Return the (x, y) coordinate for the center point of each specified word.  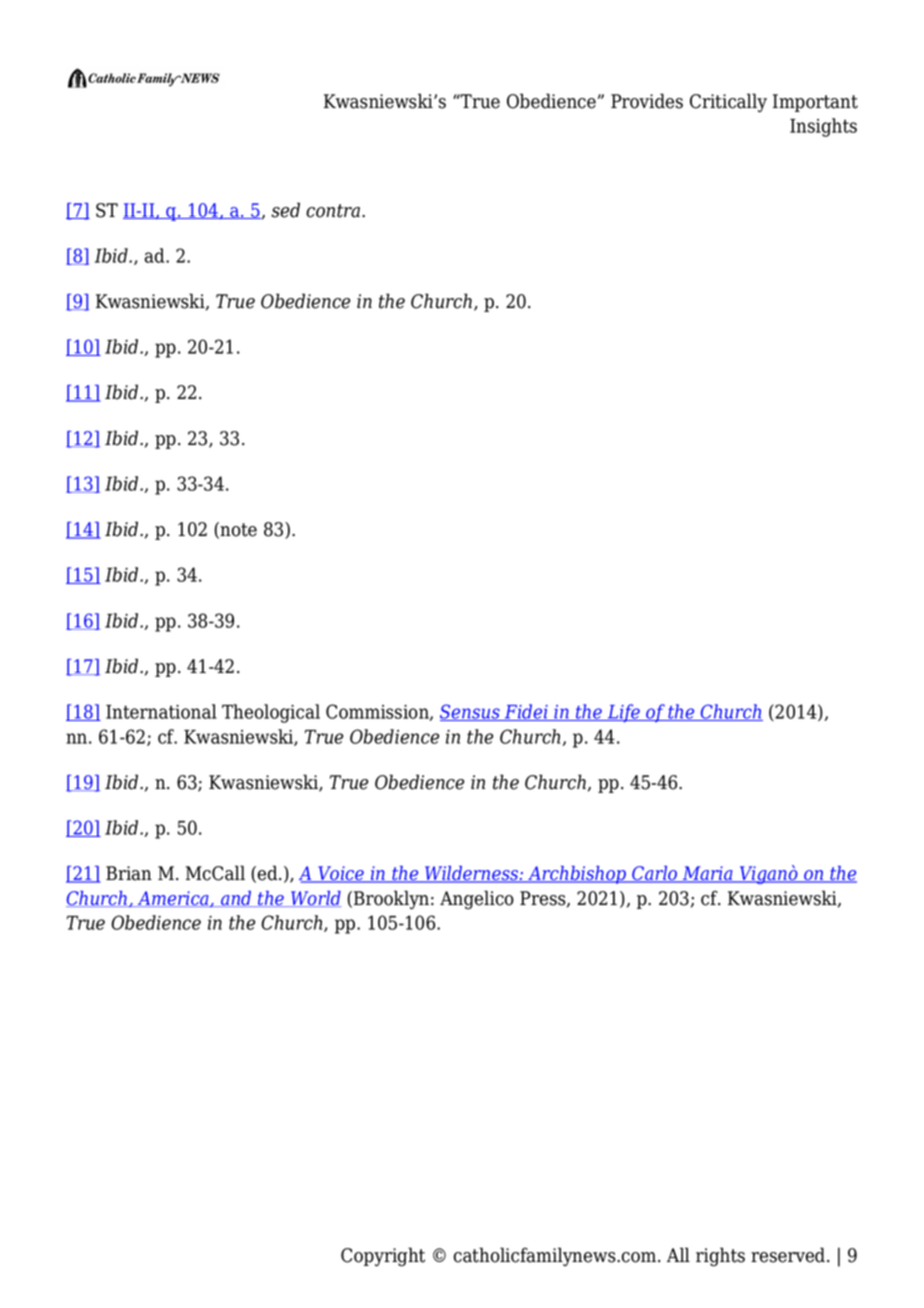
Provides (647, 101)
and (236, 899)
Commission (378, 712)
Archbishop (577, 875)
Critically (728, 102)
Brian (129, 873)
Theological (271, 713)
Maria (708, 874)
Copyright (383, 1257)
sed (285, 210)
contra (334, 211)
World (315, 899)
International (161, 711)
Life (623, 713)
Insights (823, 127)
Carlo (655, 874)
